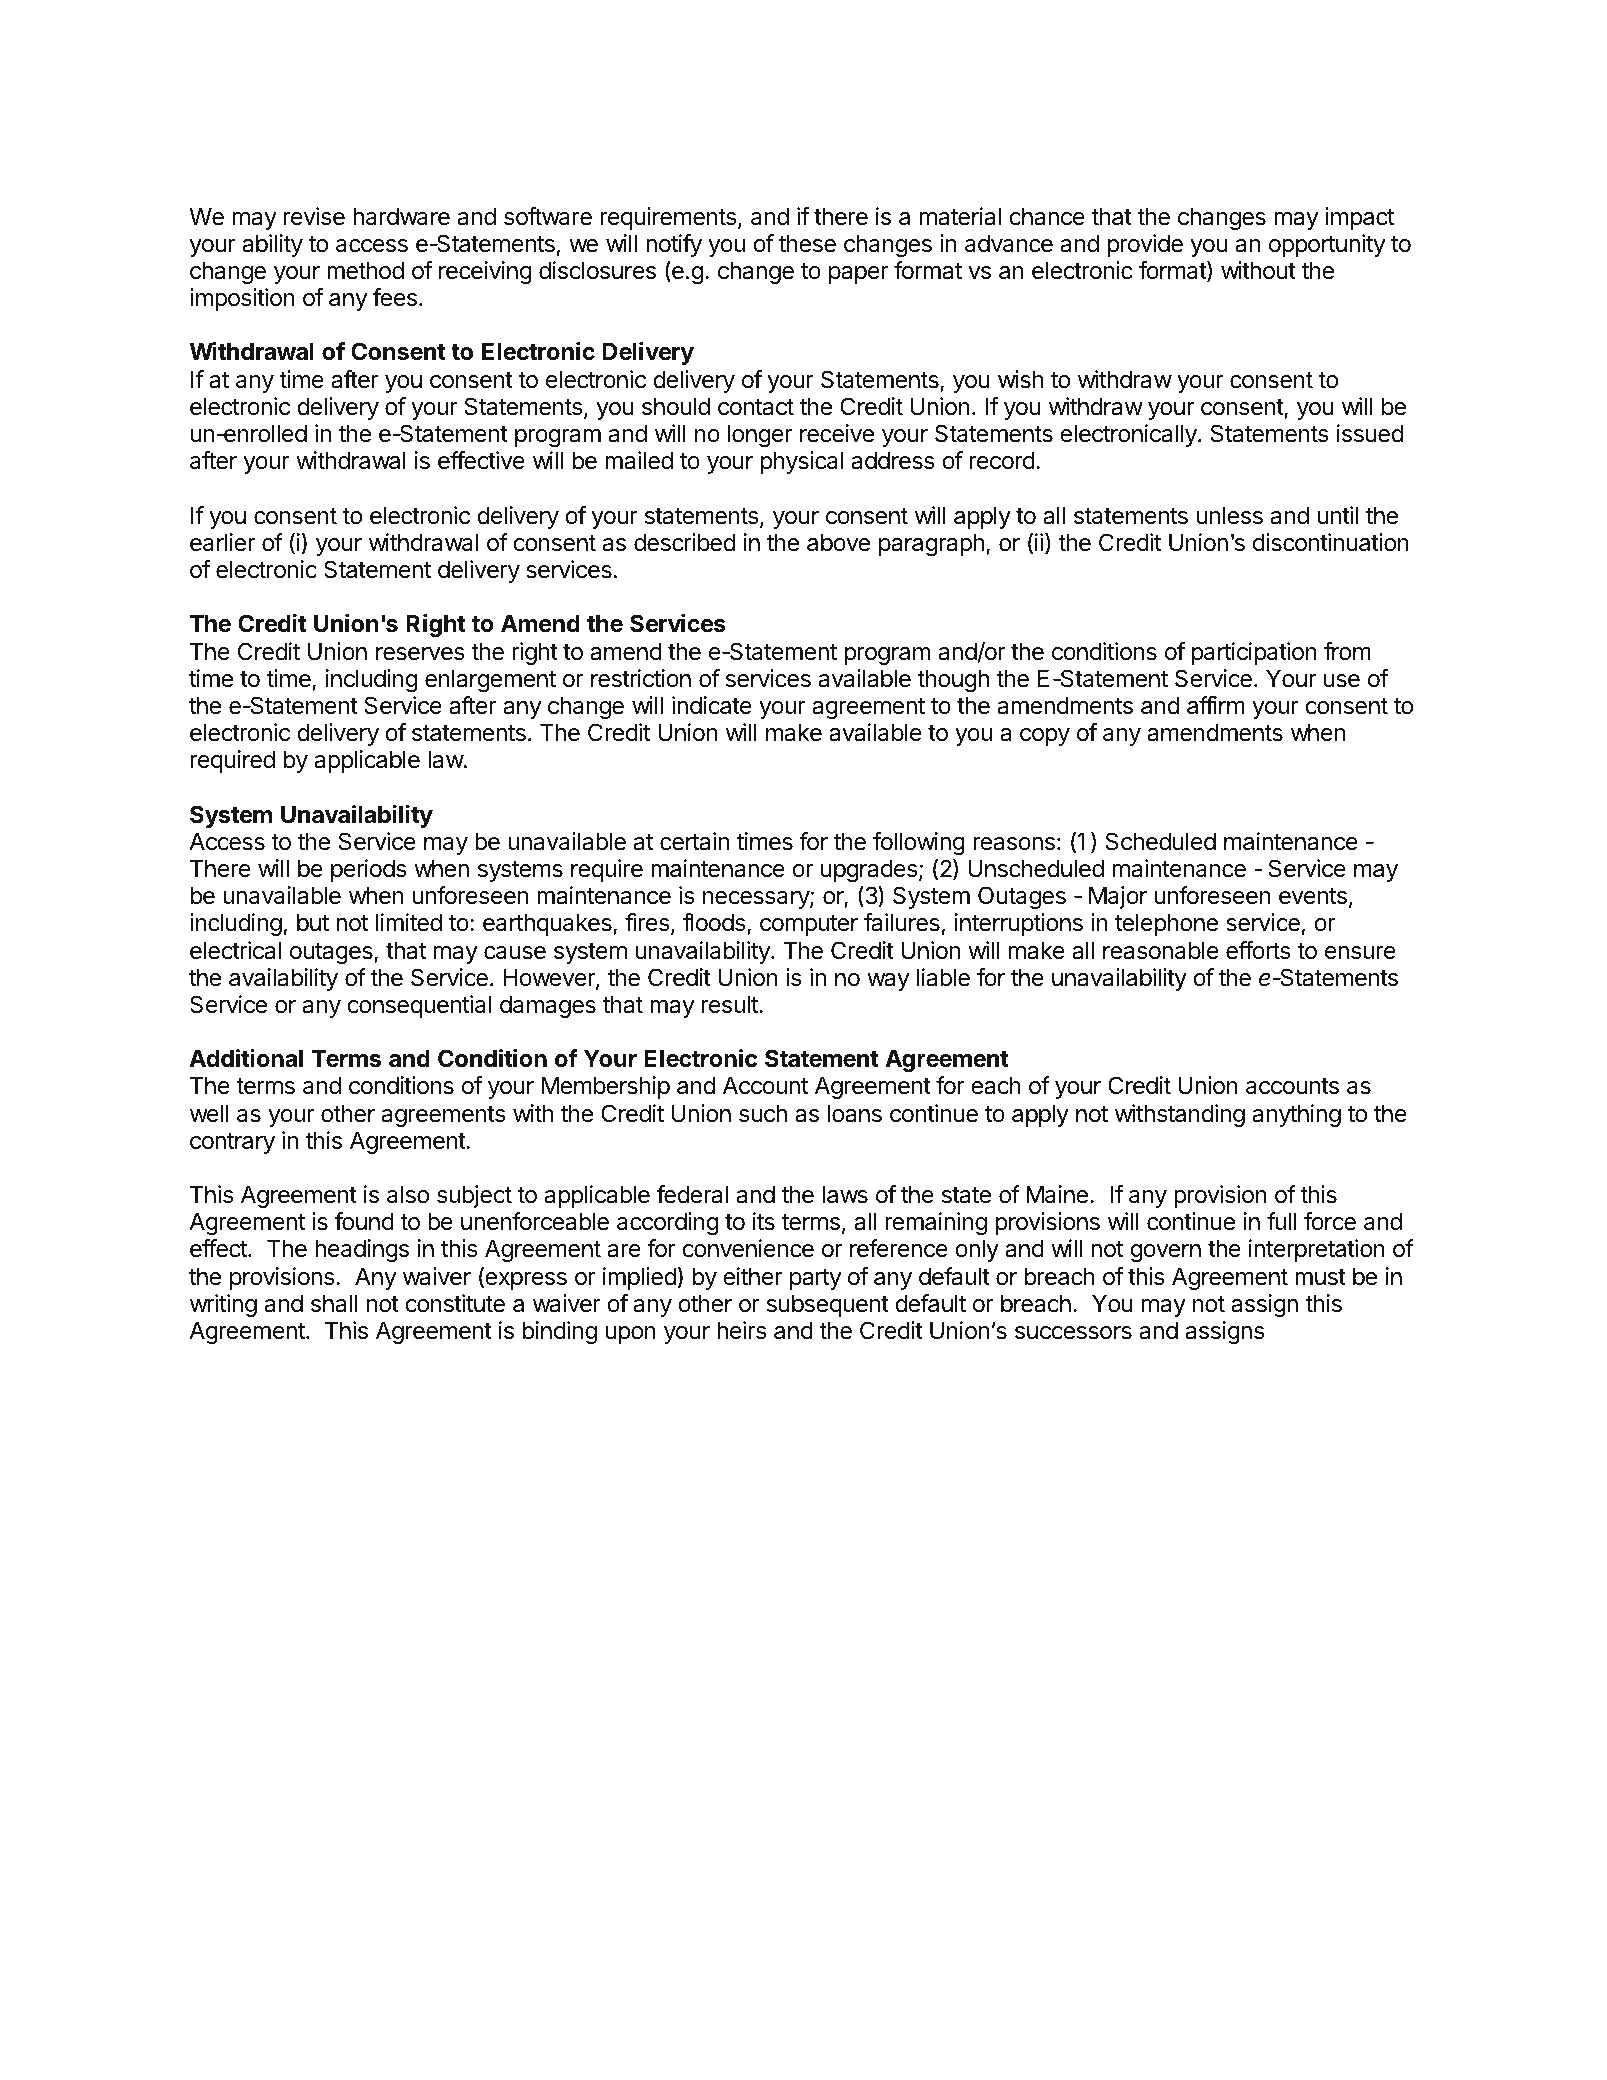  What do you see at coordinates (1230, 515) in the screenshot?
I see `unless` at bounding box center [1230, 515].
